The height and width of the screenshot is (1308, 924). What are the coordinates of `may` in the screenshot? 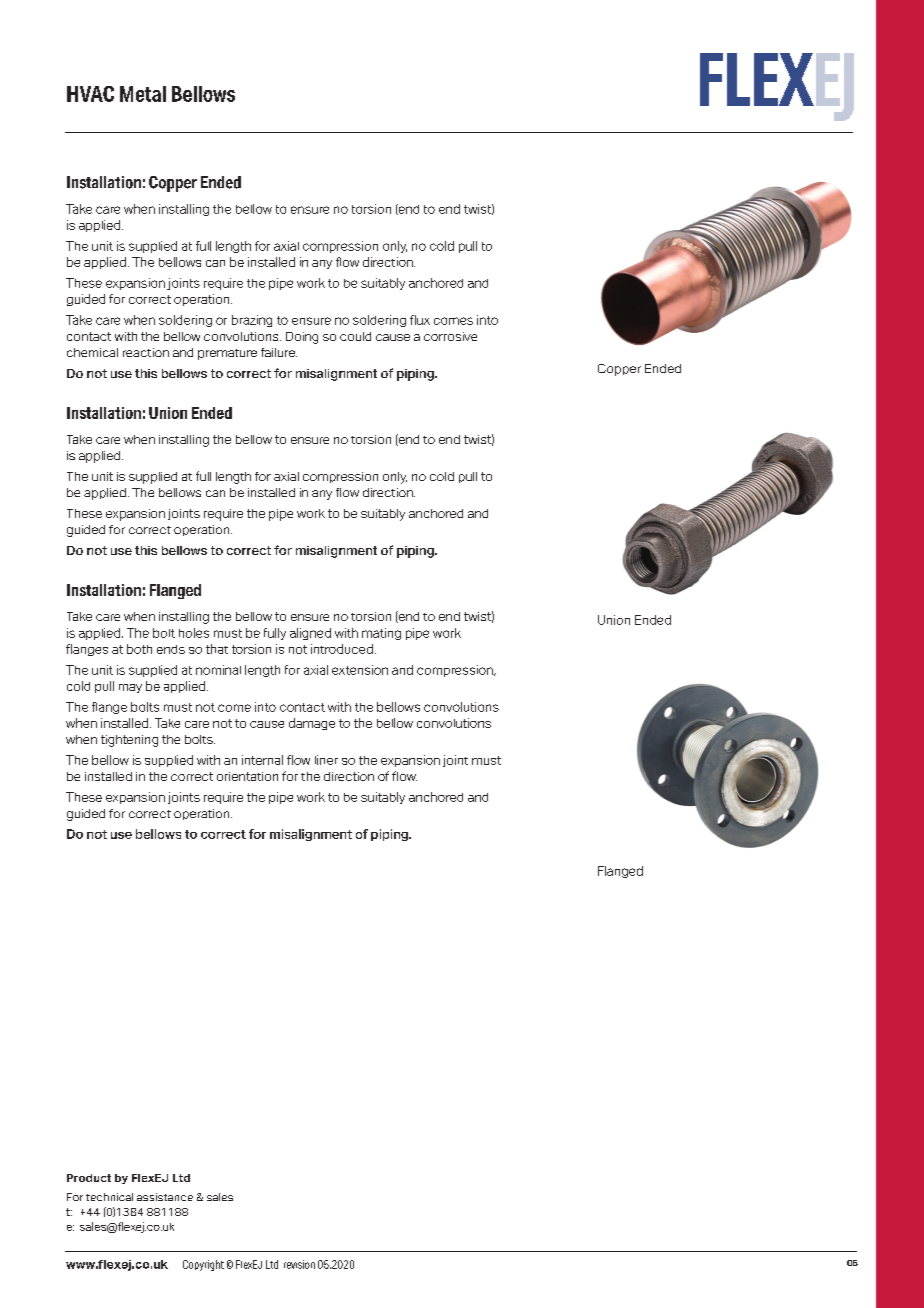 It's located at (130, 688).
